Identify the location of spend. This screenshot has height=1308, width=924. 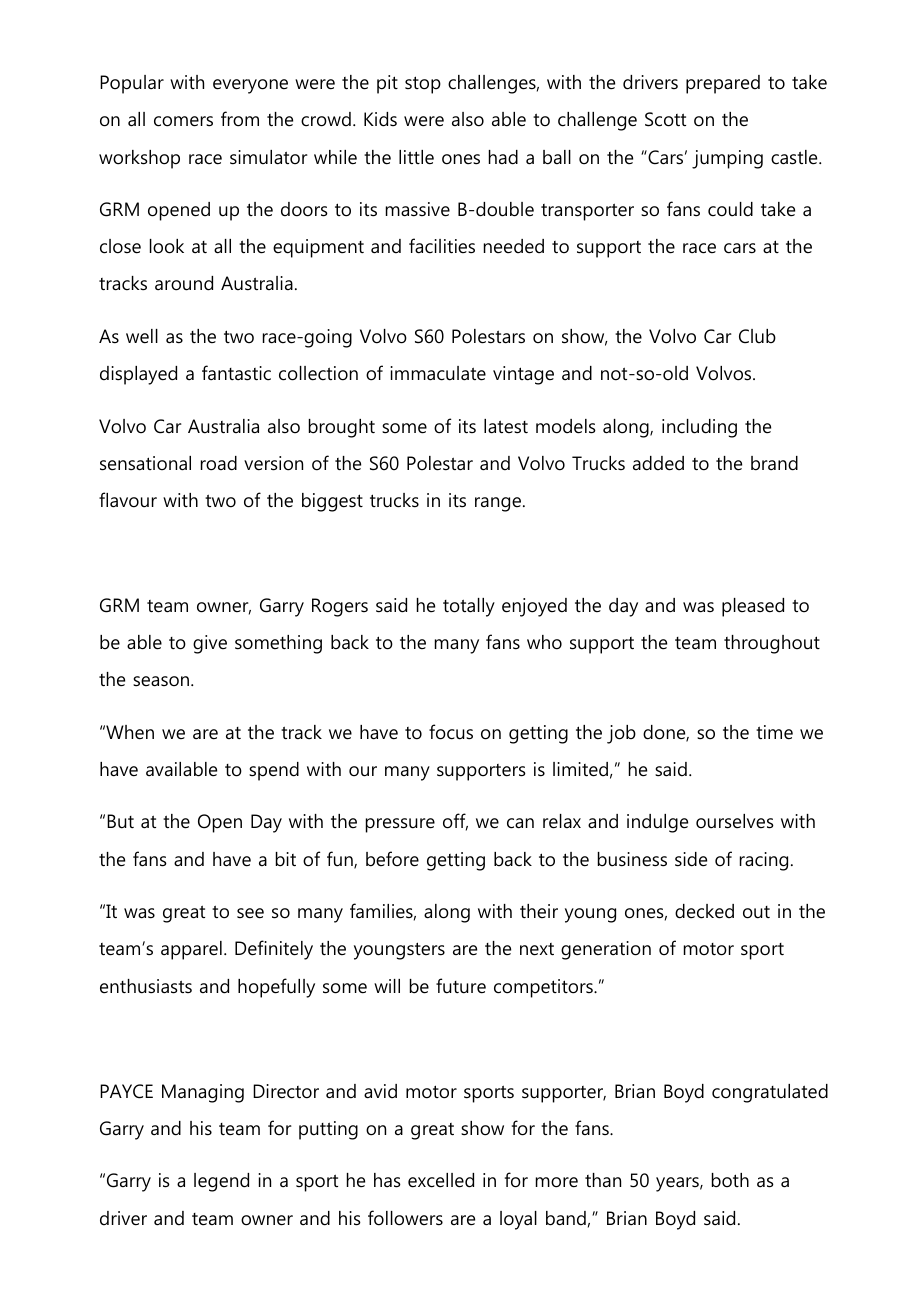
(274, 771).
